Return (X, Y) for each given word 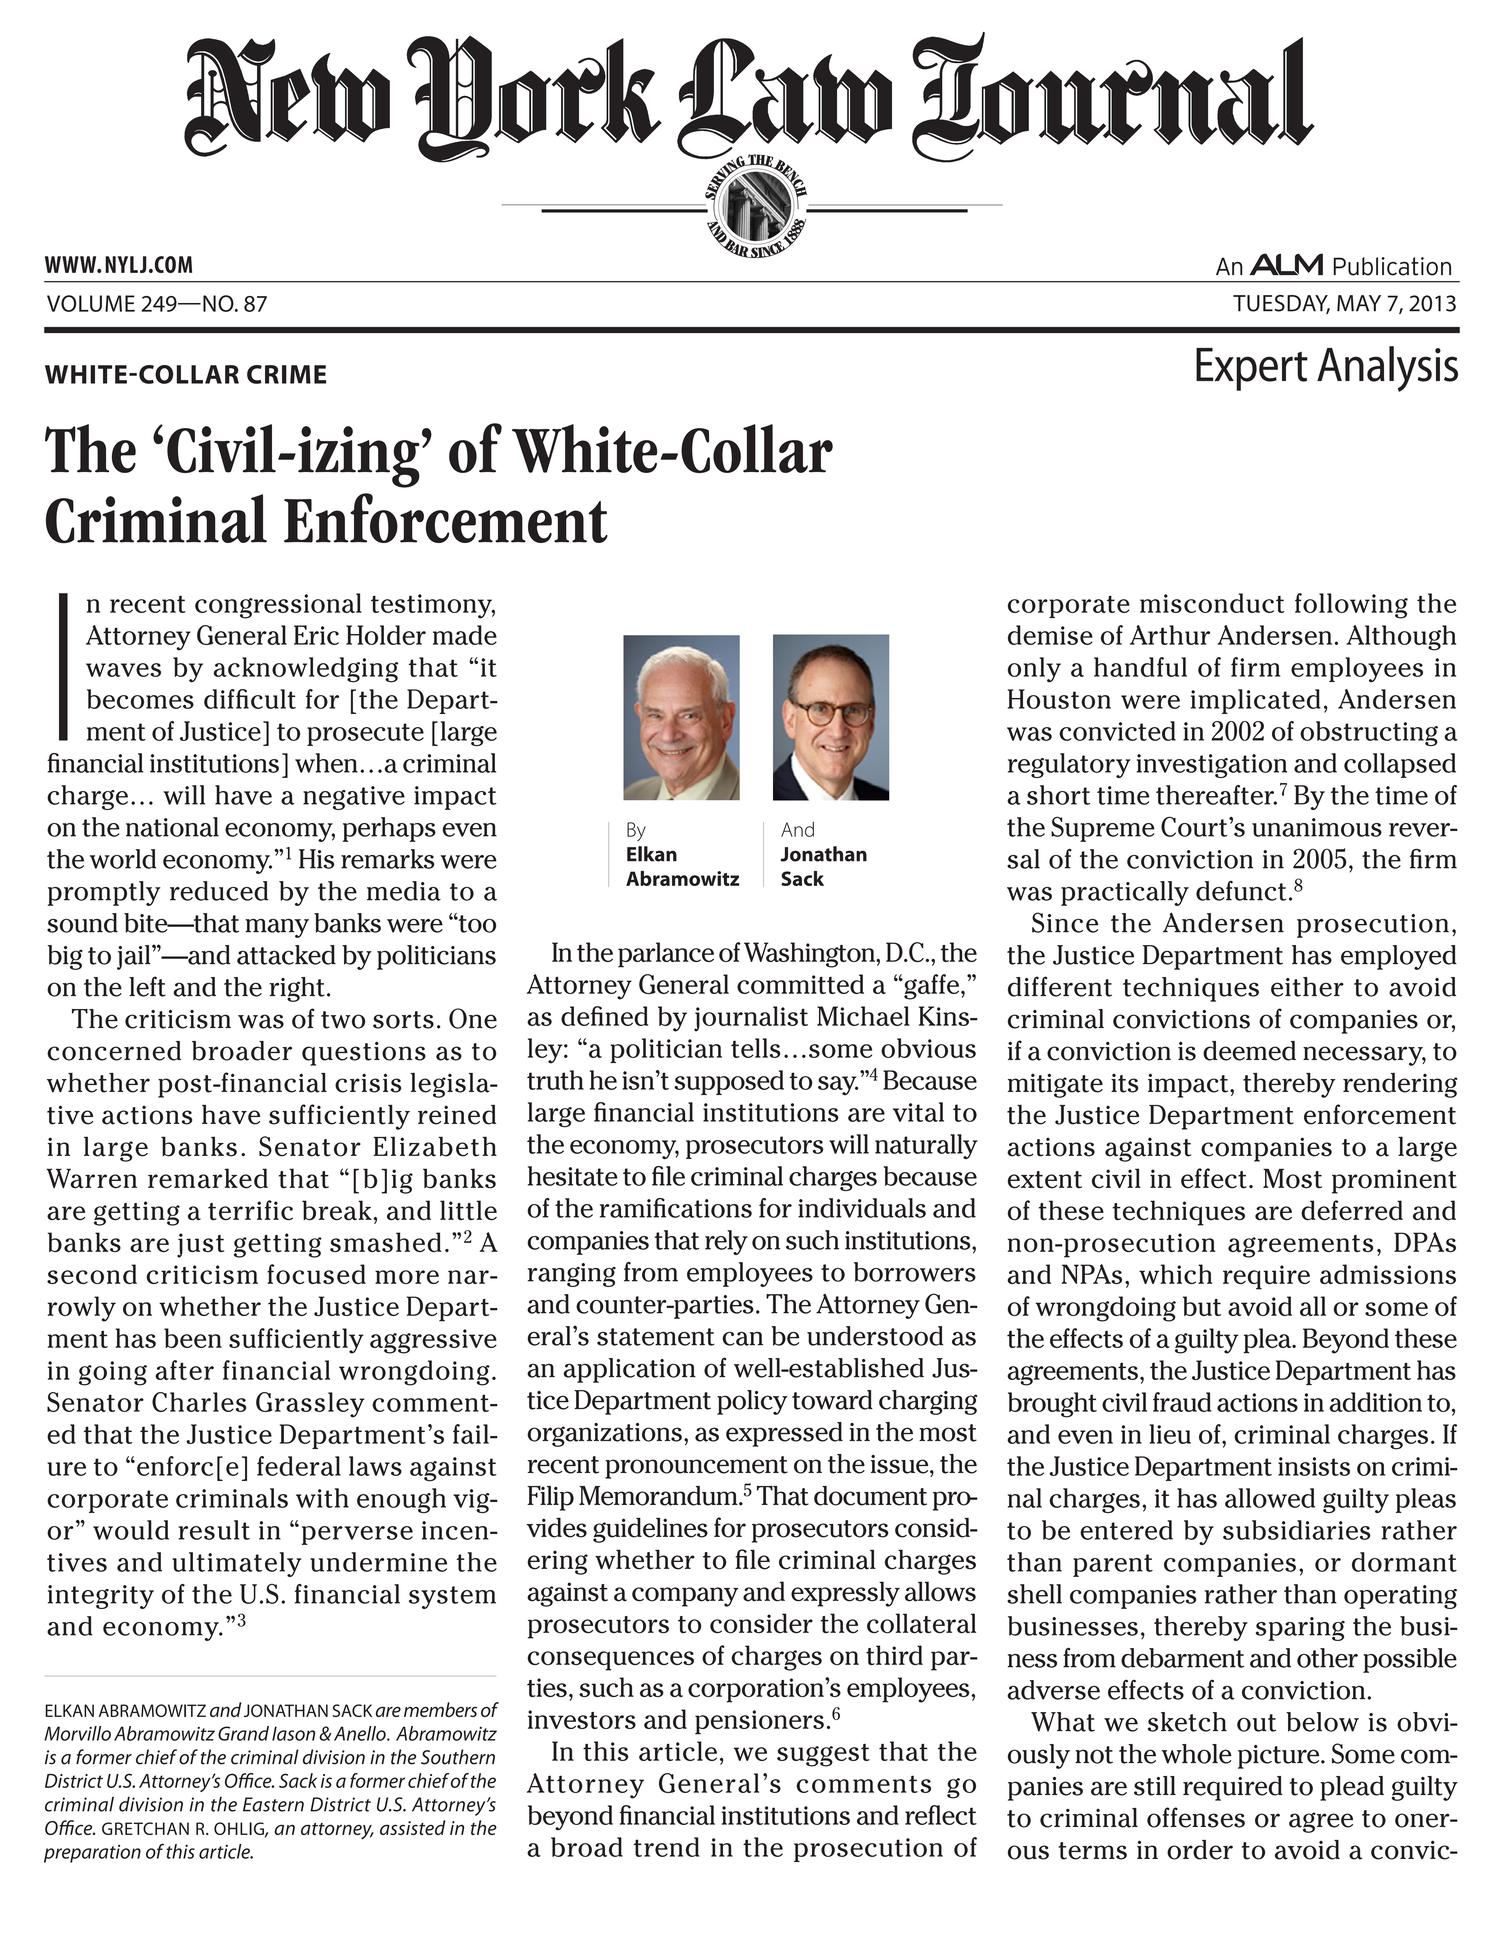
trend (667, 1847)
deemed (1249, 1051)
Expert (1252, 369)
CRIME (286, 374)
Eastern (273, 1804)
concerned (114, 1051)
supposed (729, 1082)
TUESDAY (1281, 304)
